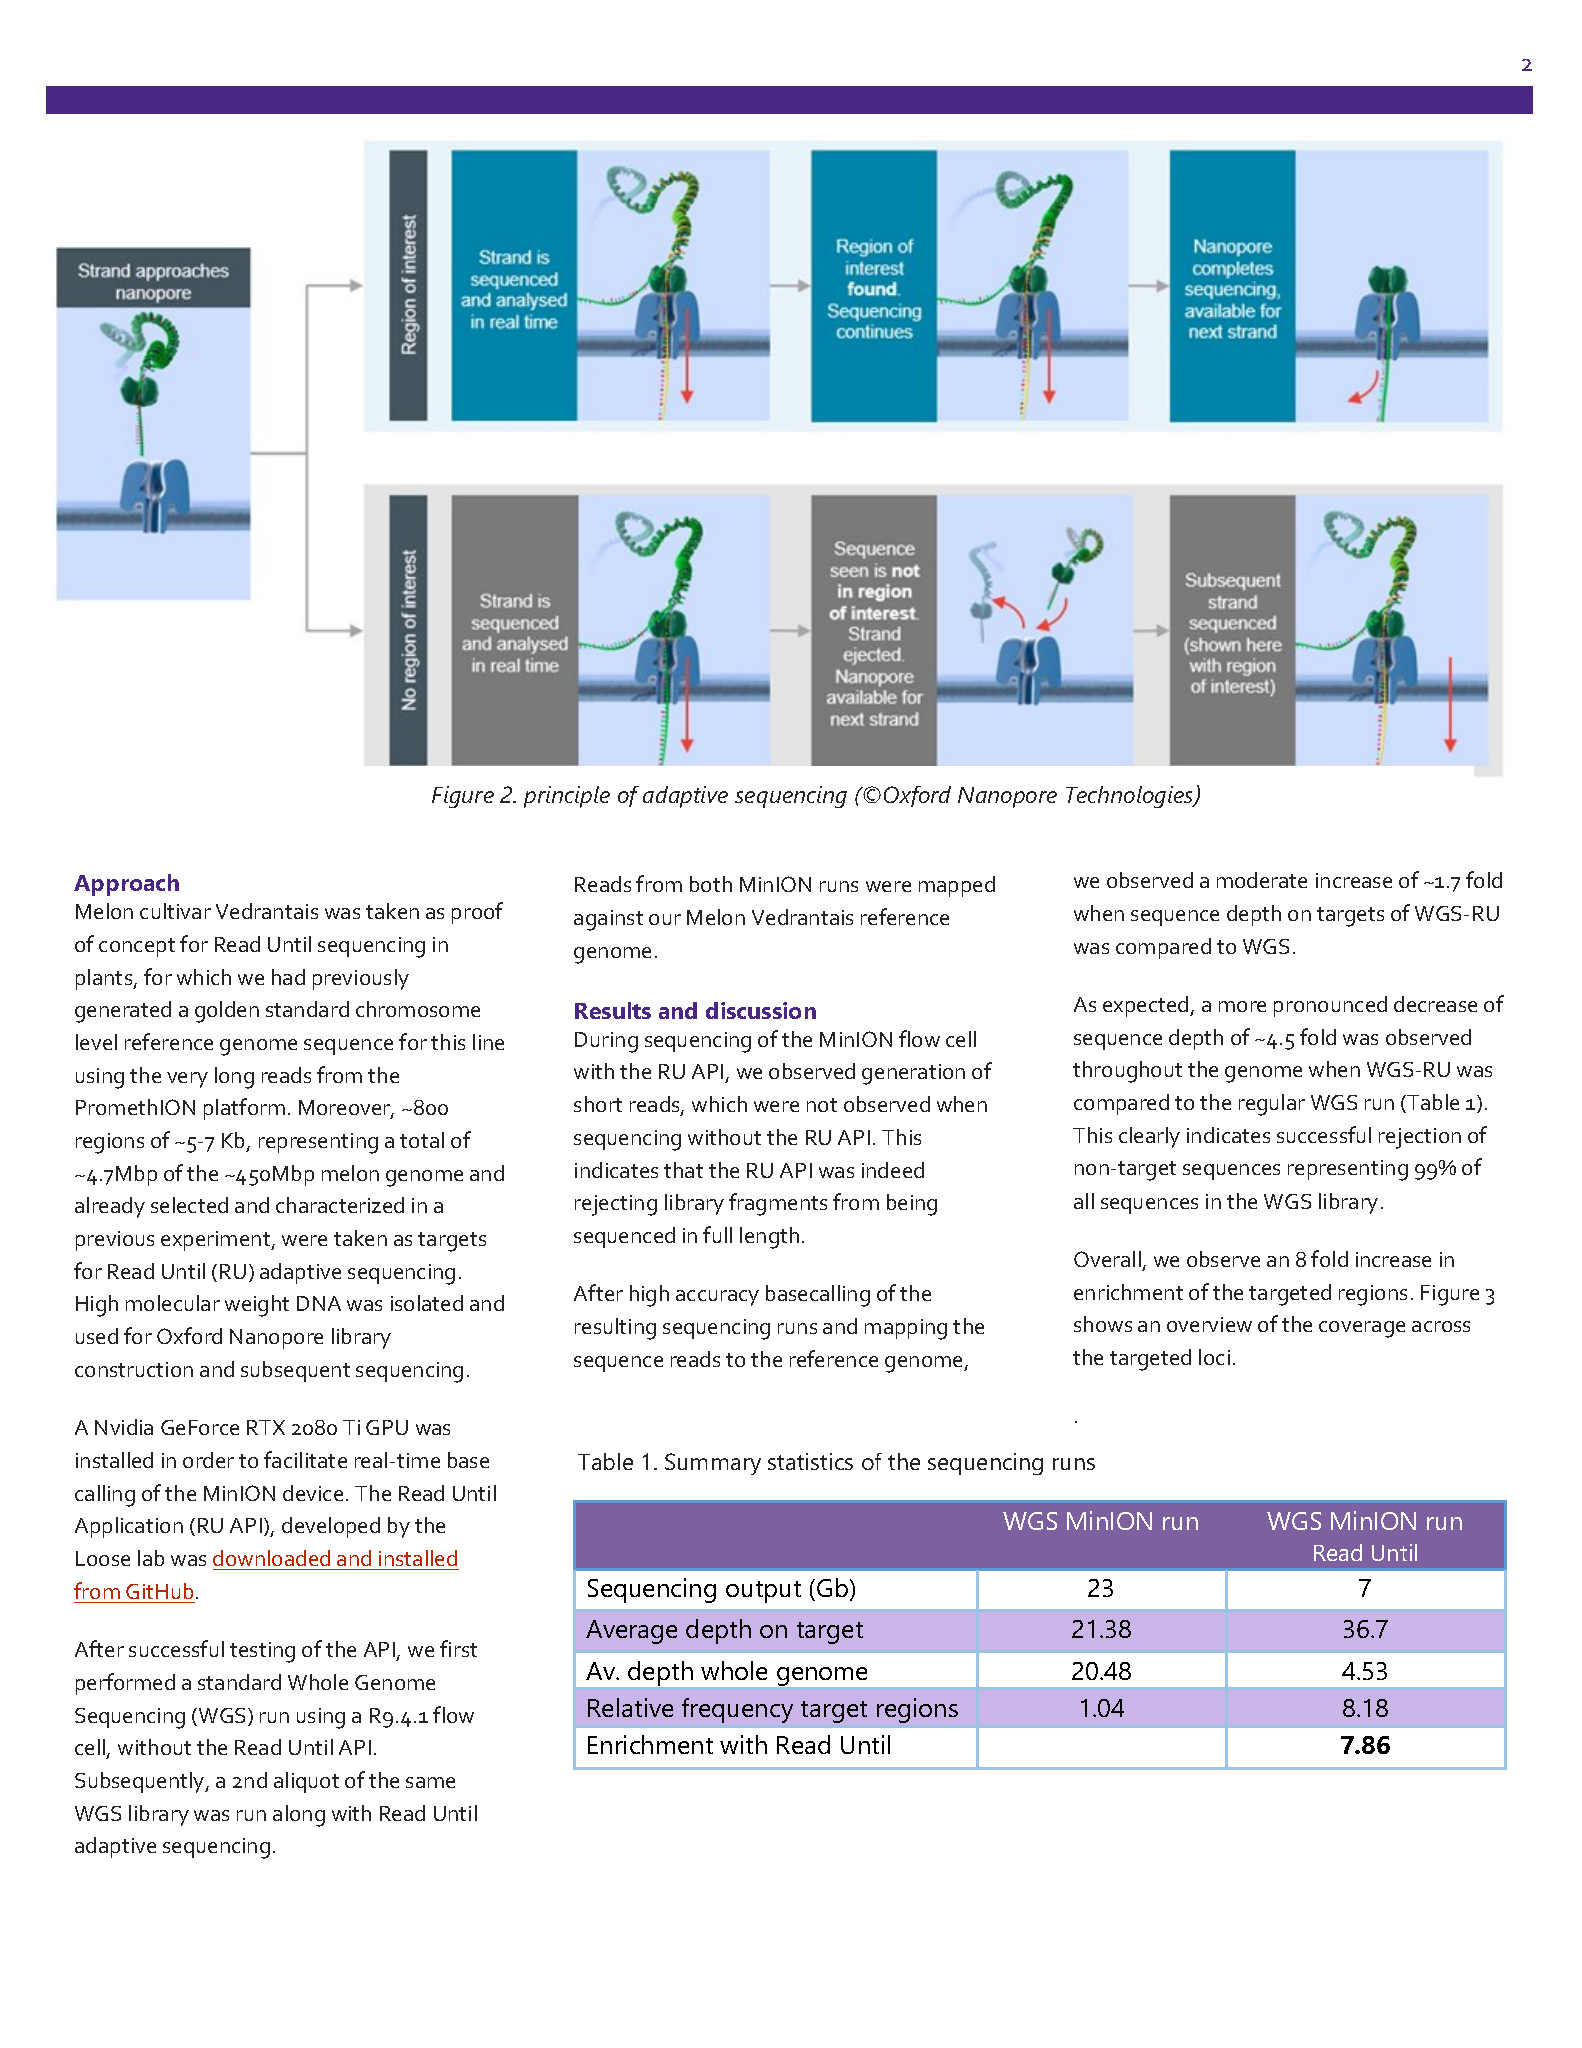  Describe the element at coordinates (126, 885) in the screenshot. I see `Approach` at that location.
